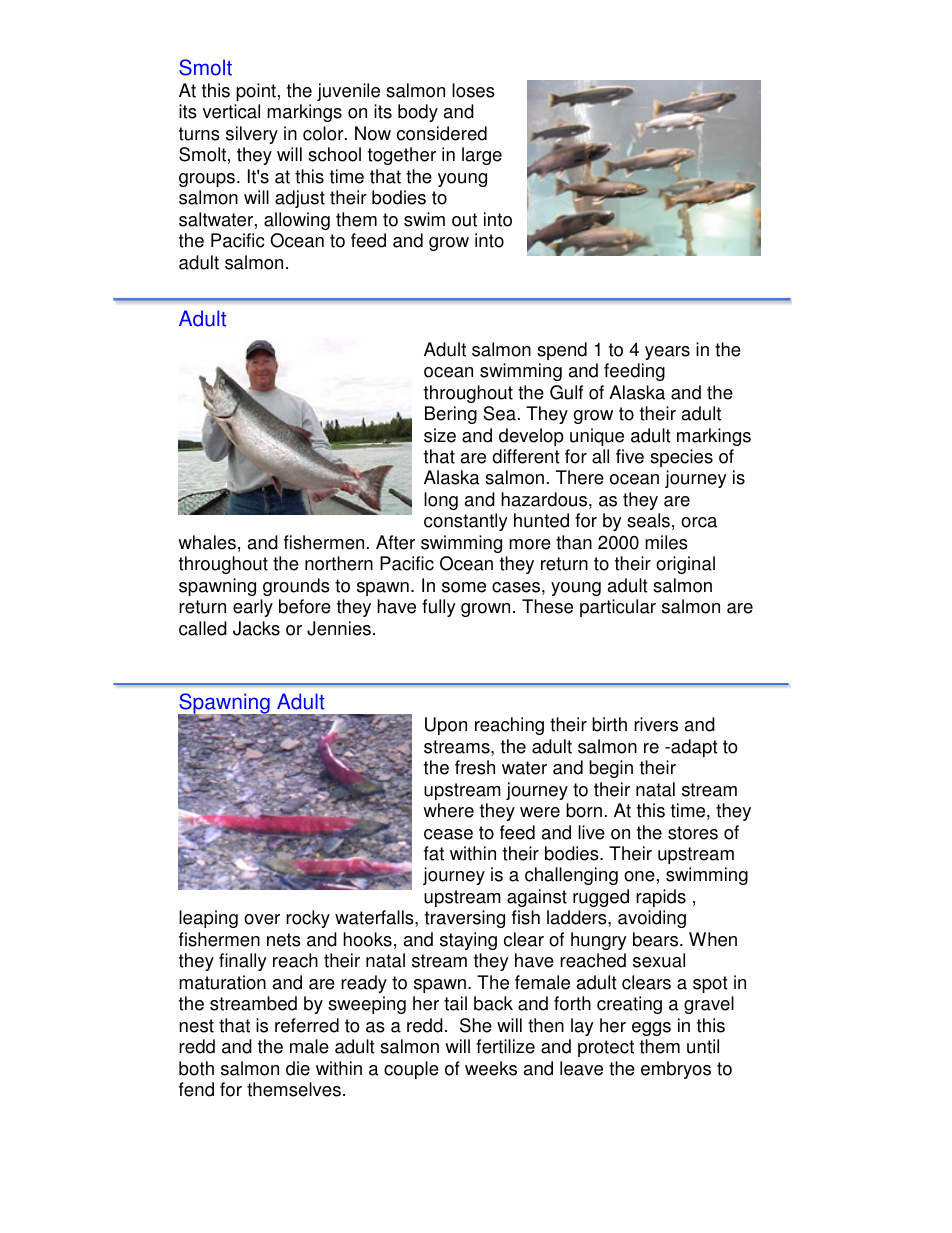 The width and height of the screenshot is (952, 1233). Describe the element at coordinates (442, 133) in the screenshot. I see `considered` at that location.
